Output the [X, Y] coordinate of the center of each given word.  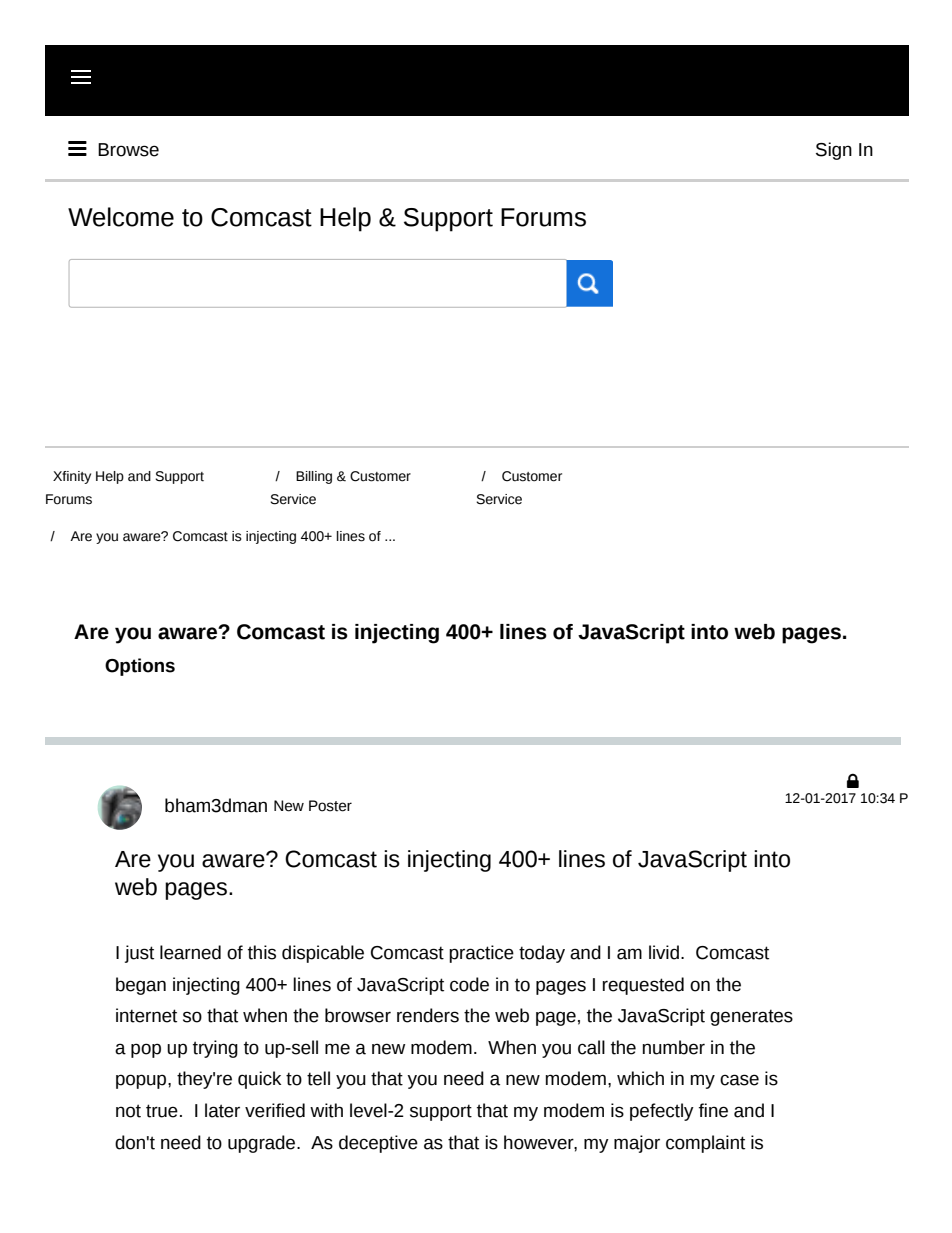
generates [751, 1017]
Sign [834, 151]
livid [664, 952]
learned [190, 952]
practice [481, 954]
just [139, 954]
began [141, 986]
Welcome [121, 217]
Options [140, 667]
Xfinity [72, 477]
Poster [330, 806]
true [162, 1111]
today [542, 954]
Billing [314, 477]
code [469, 984]
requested [643, 986]
